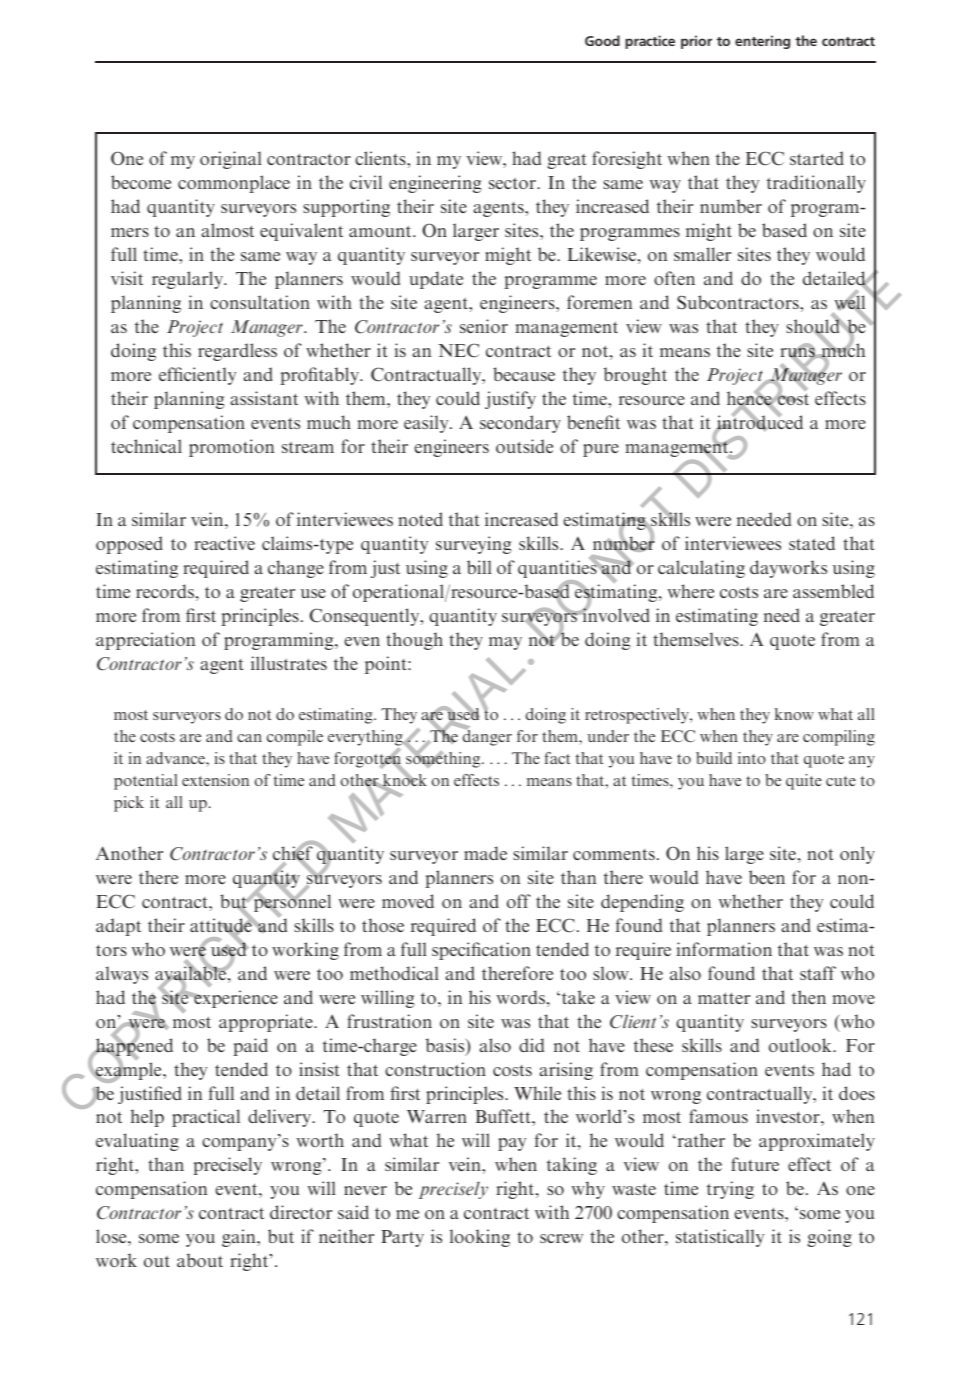 Image resolution: width=963 pixels, height=1385 pixels. I want to click on Good, so click(602, 40).
